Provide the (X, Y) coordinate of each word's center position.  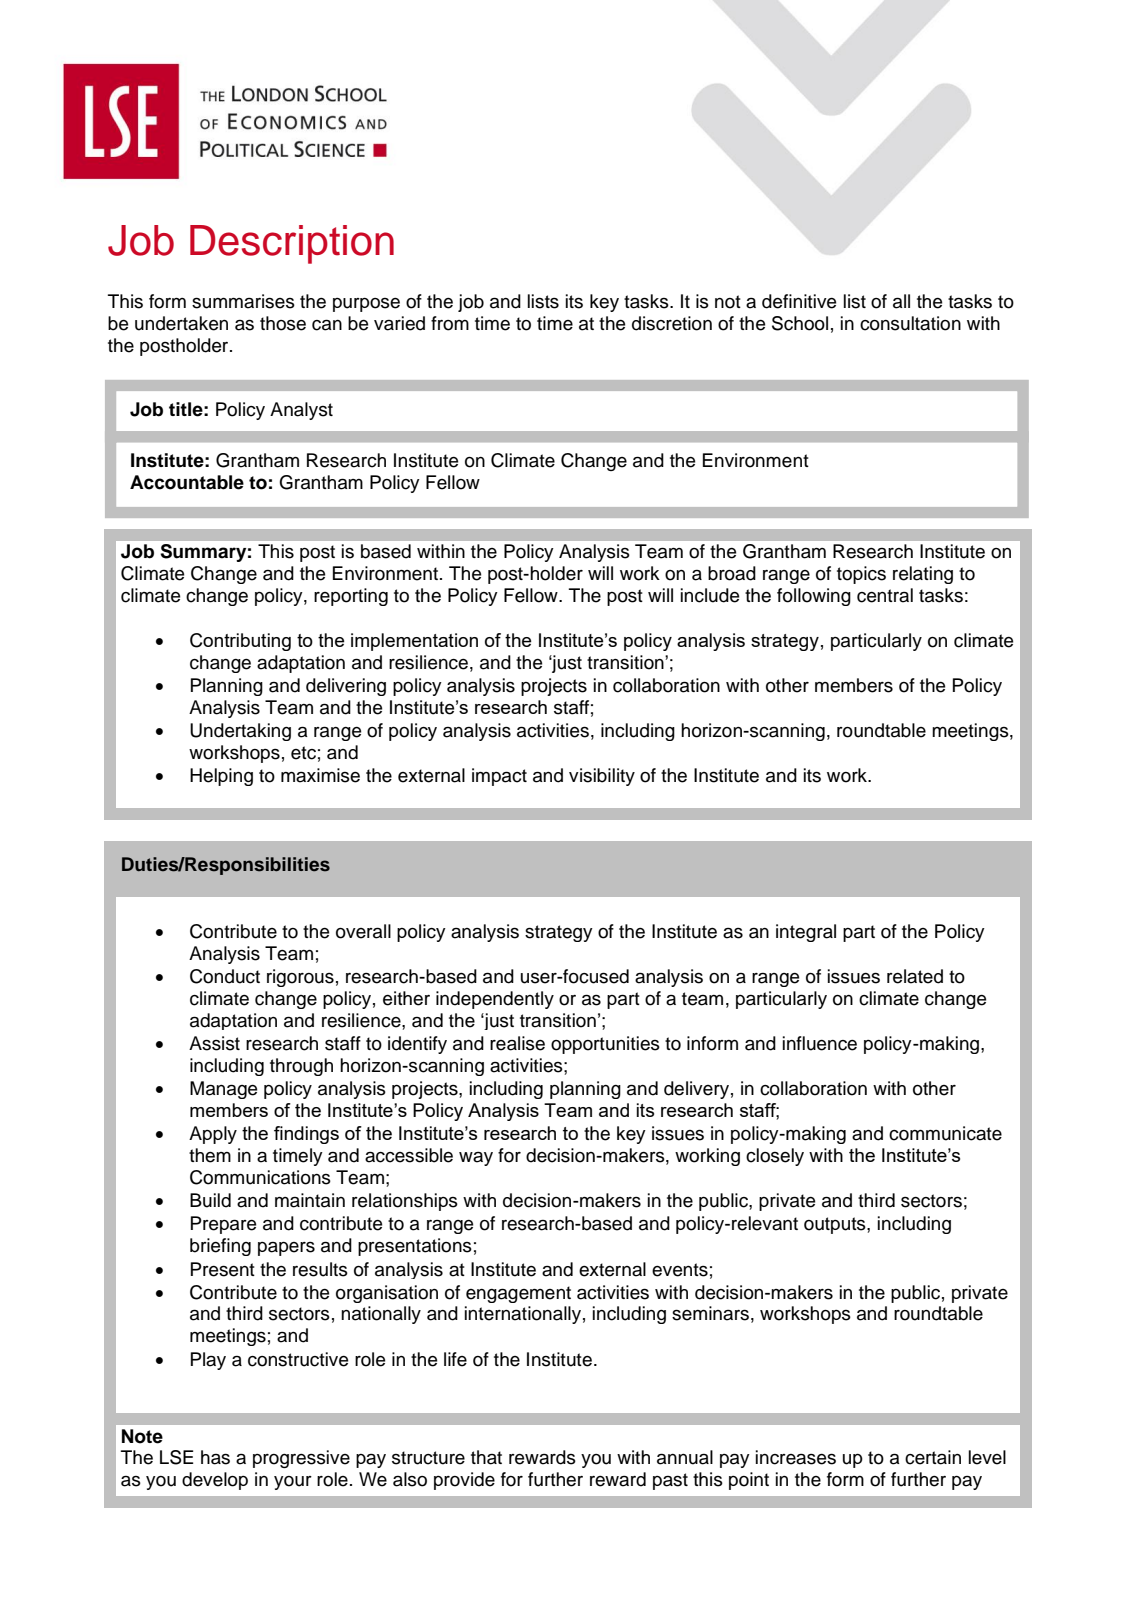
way (476, 1158)
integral (806, 933)
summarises (243, 301)
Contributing (240, 642)
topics (861, 575)
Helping (221, 777)
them (210, 1155)
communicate (945, 1133)
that (486, 1457)
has (215, 1457)
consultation (910, 323)
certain (933, 1457)
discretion (672, 323)
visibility (602, 777)
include (710, 595)
